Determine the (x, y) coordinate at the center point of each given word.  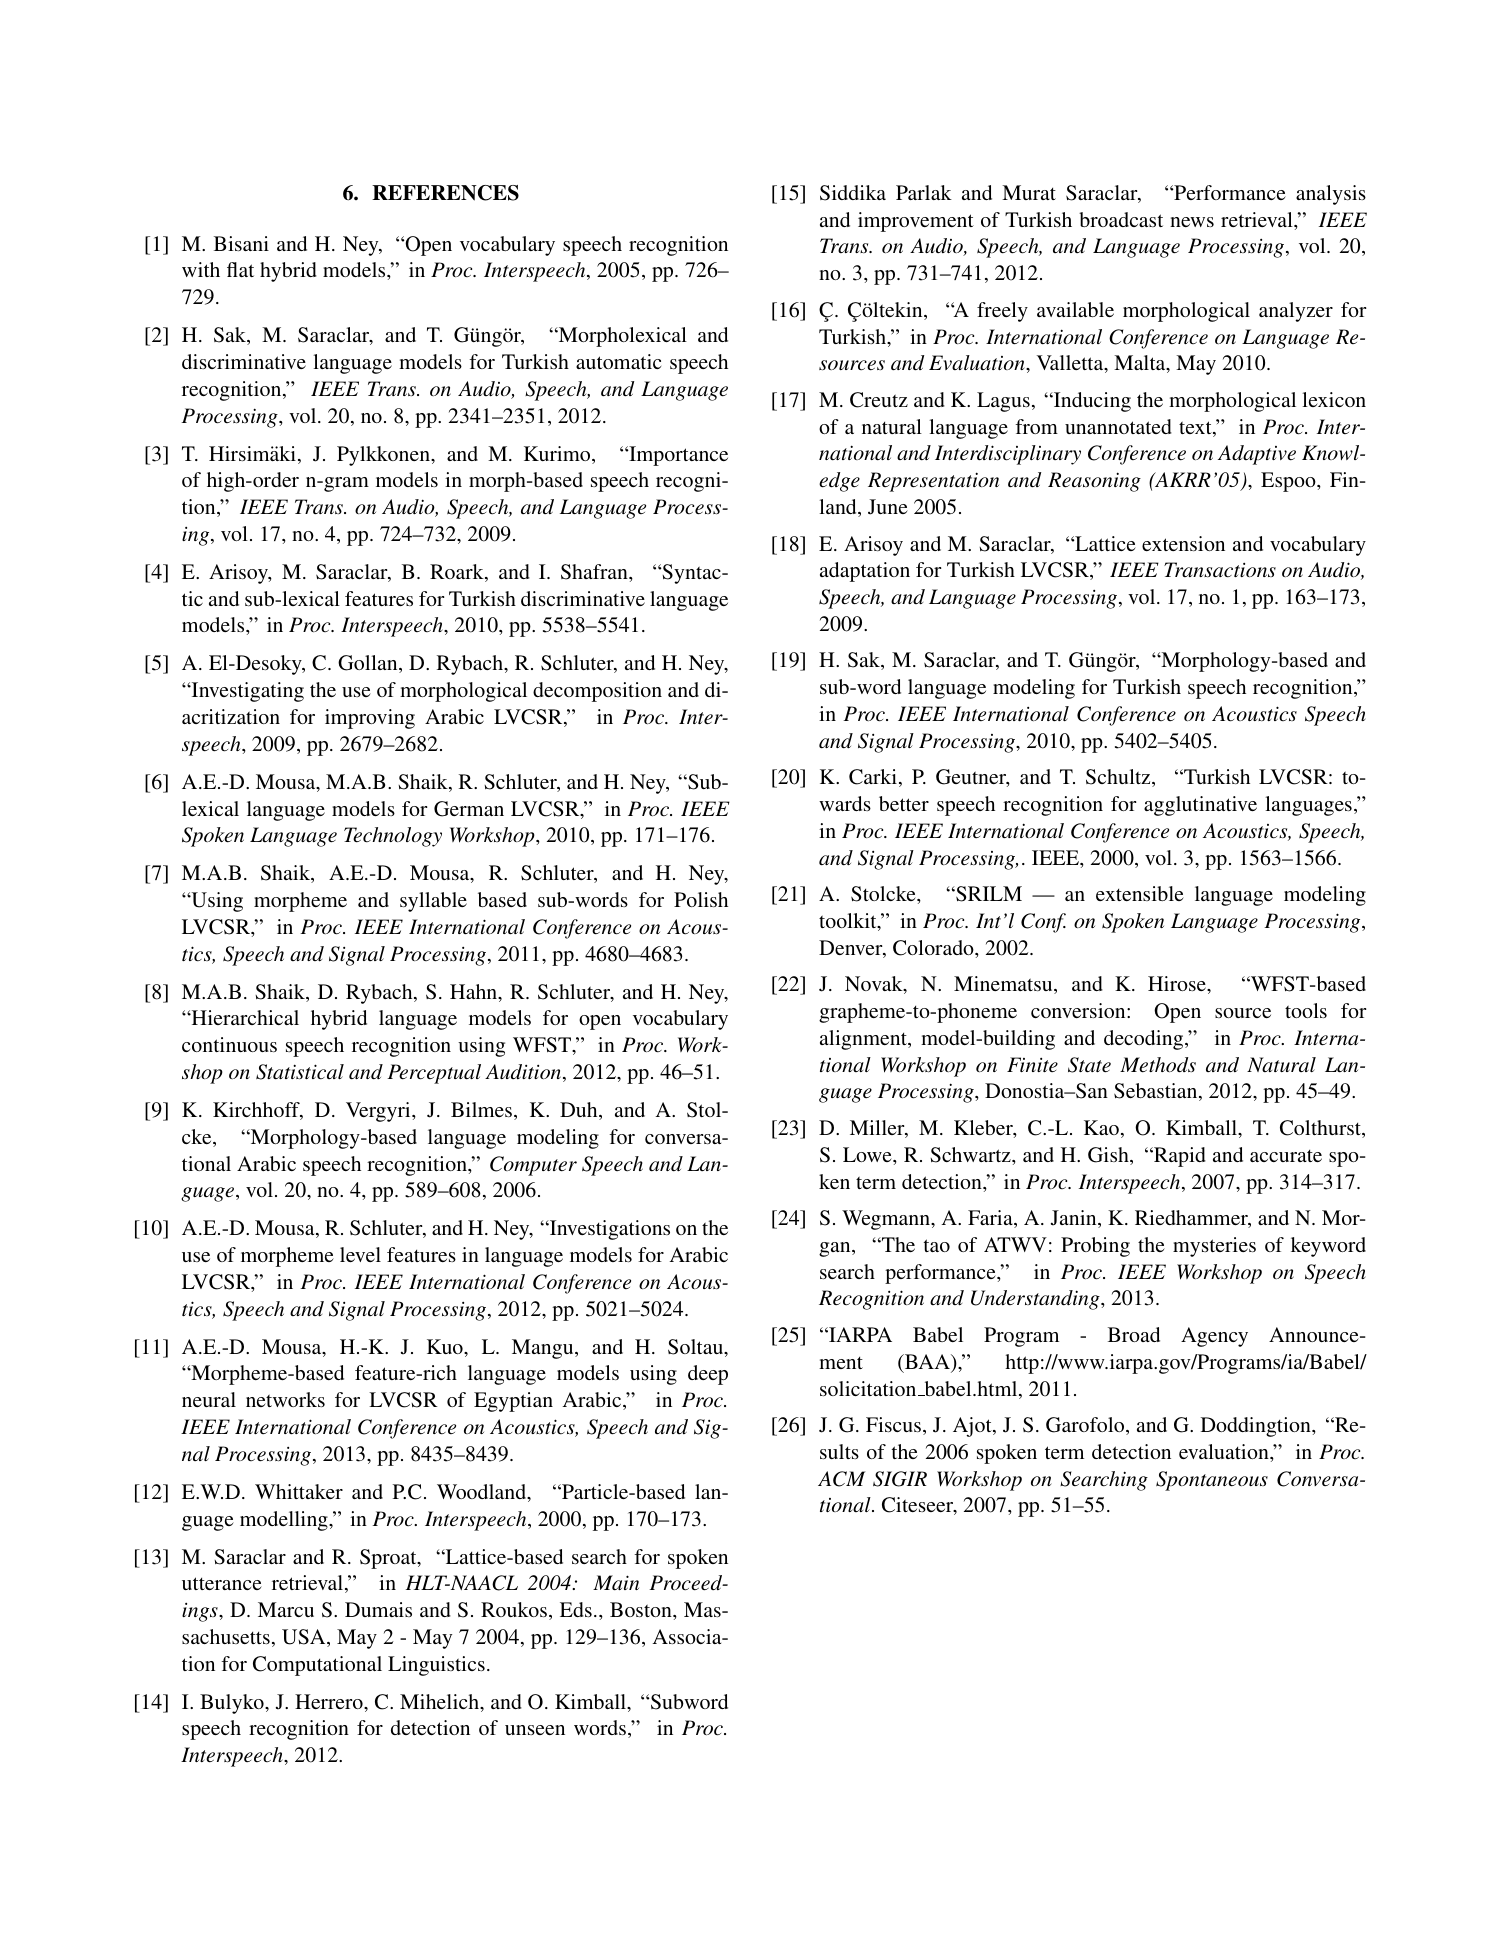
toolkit (849, 922)
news (1192, 222)
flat (240, 269)
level (360, 1254)
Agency (1214, 1337)
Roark (458, 573)
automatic (618, 361)
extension (1183, 543)
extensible (1140, 893)
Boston (642, 1609)
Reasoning (1094, 482)
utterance (222, 1583)
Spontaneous (1212, 1481)
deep (708, 1375)
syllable (433, 902)
